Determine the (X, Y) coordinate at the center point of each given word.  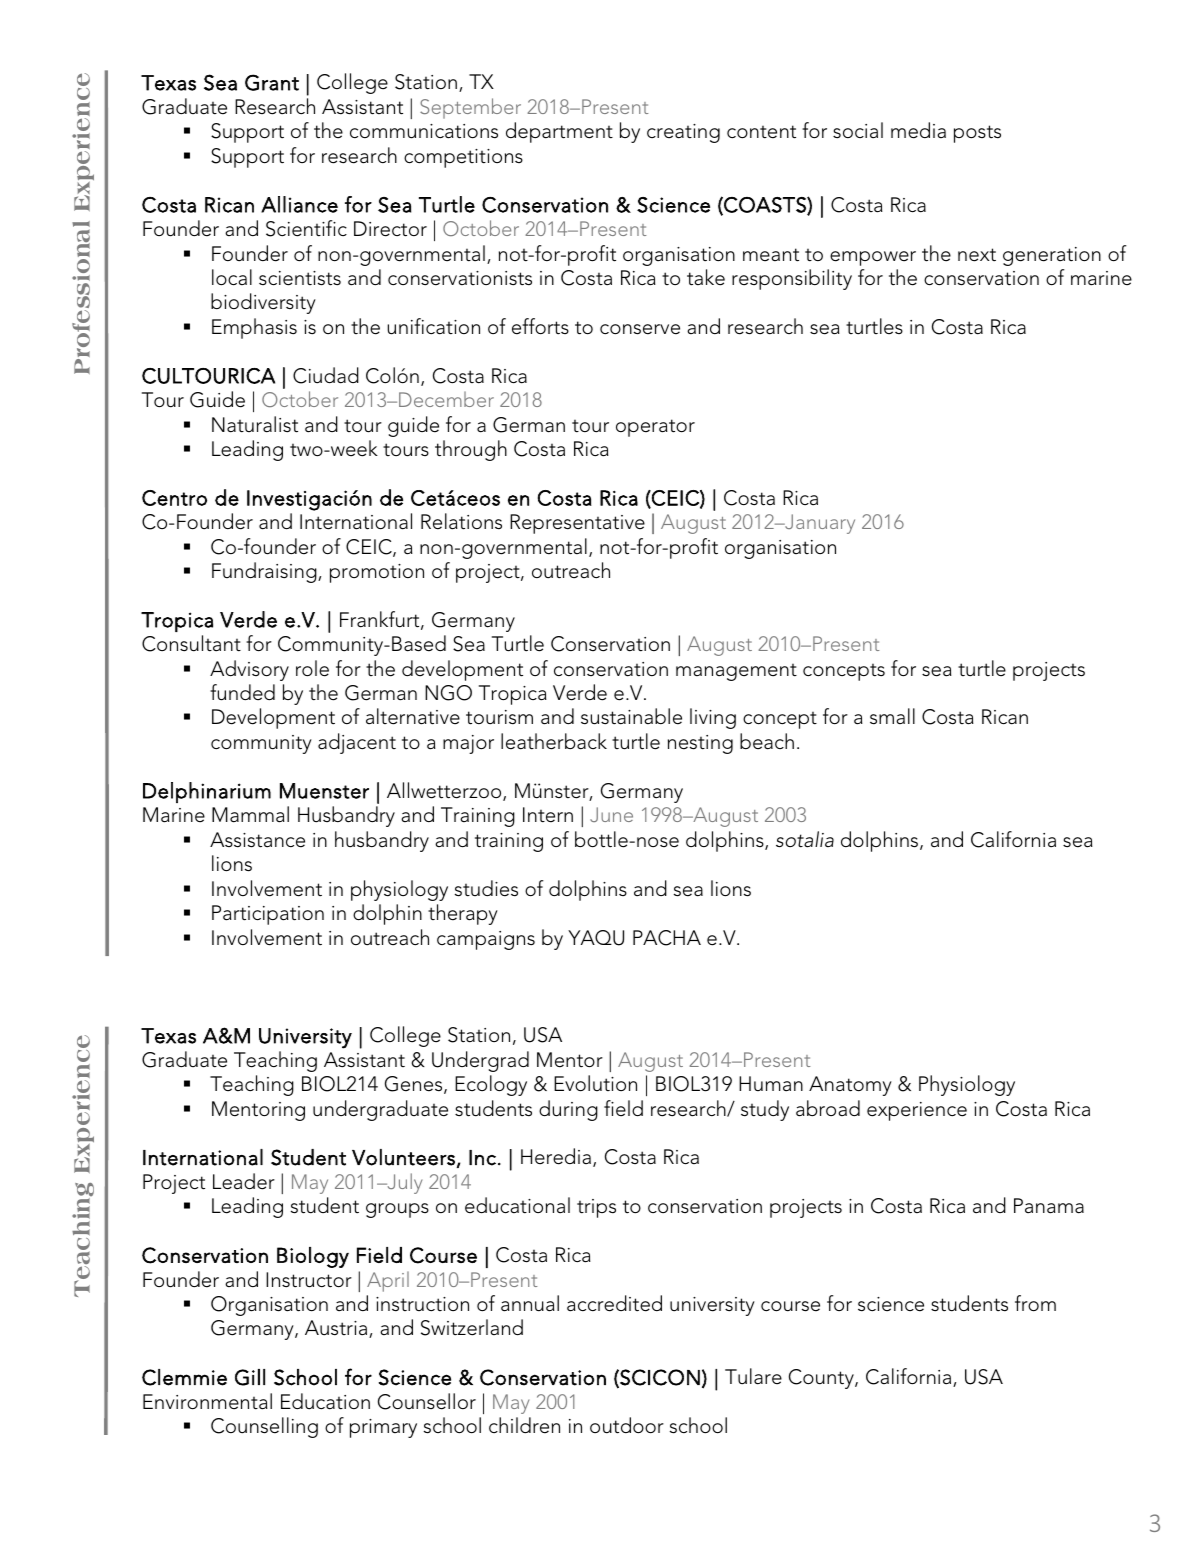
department (559, 132)
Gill (250, 1377)
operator (655, 428)
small (892, 716)
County (822, 1379)
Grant (272, 82)
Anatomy (850, 1086)
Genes (415, 1085)
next (977, 255)
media (918, 130)
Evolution (595, 1083)
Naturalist (255, 424)
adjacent (357, 743)
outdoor (627, 1425)
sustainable (631, 716)
